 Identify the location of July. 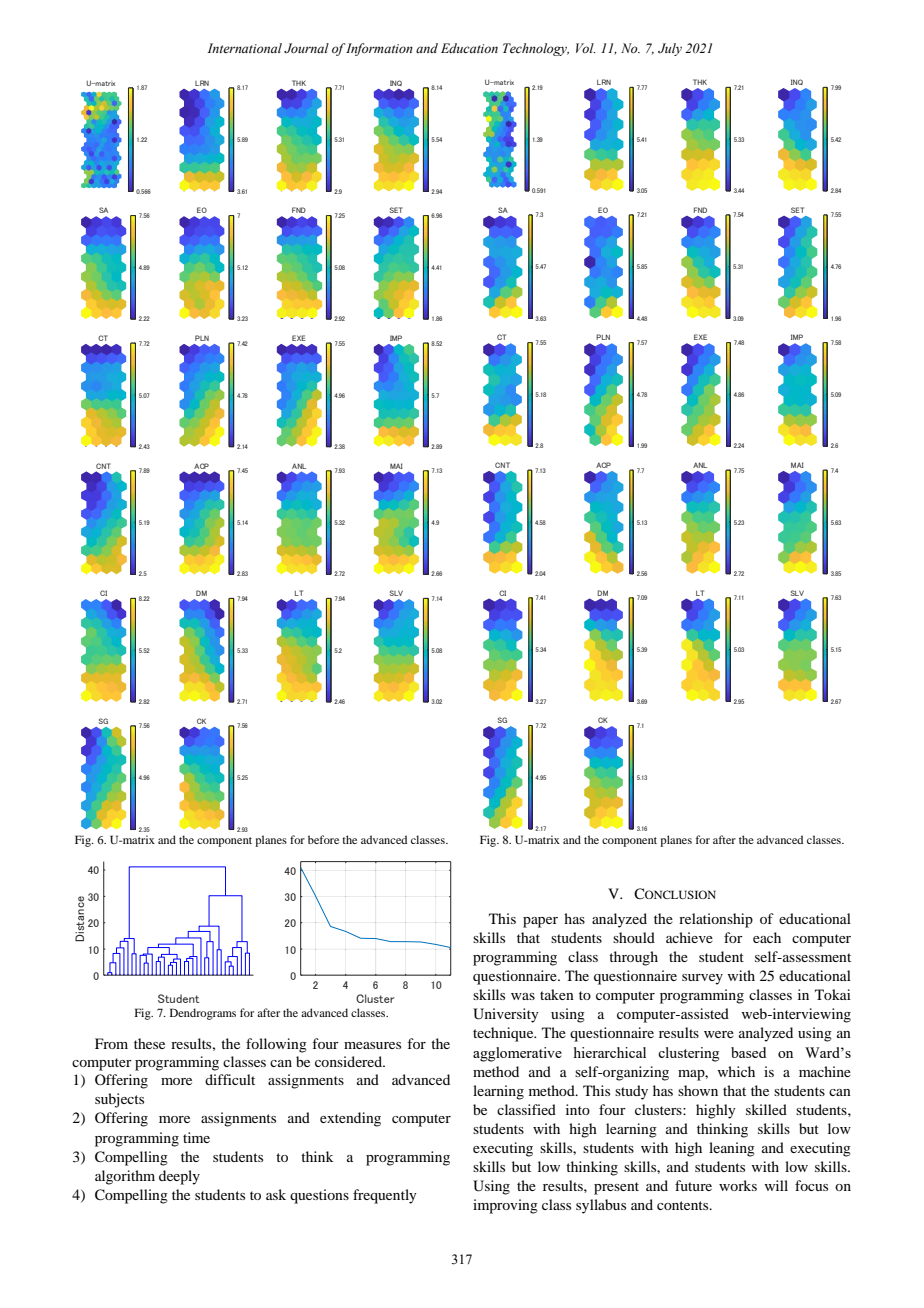
(670, 49).
